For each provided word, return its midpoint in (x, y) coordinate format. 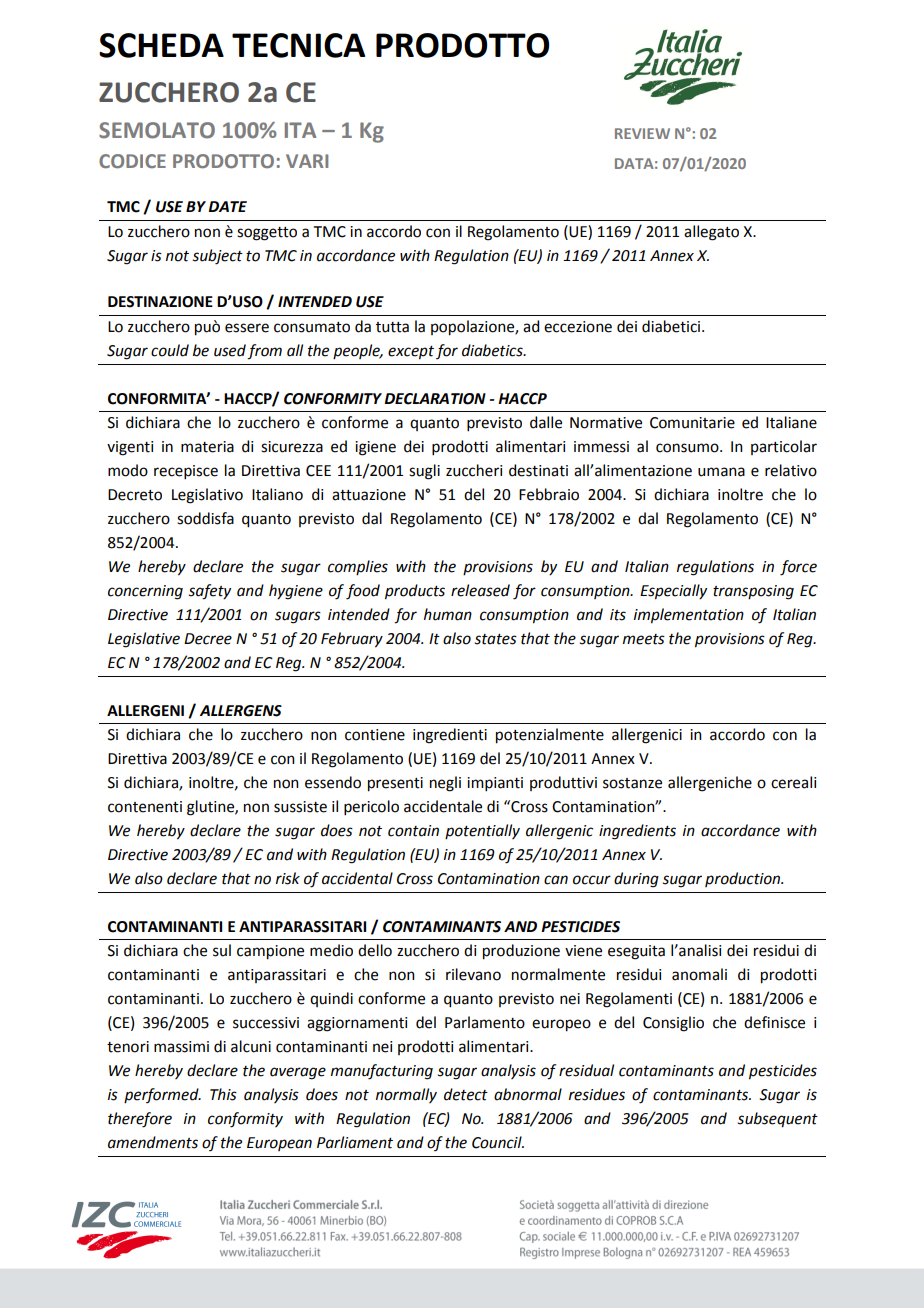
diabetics (493, 350)
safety (210, 592)
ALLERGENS (241, 711)
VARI (307, 161)
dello (375, 950)
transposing (753, 592)
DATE (227, 206)
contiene (375, 735)
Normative (606, 423)
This (223, 1094)
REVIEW (642, 133)
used (230, 350)
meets (644, 639)
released (480, 590)
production (744, 879)
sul (222, 950)
